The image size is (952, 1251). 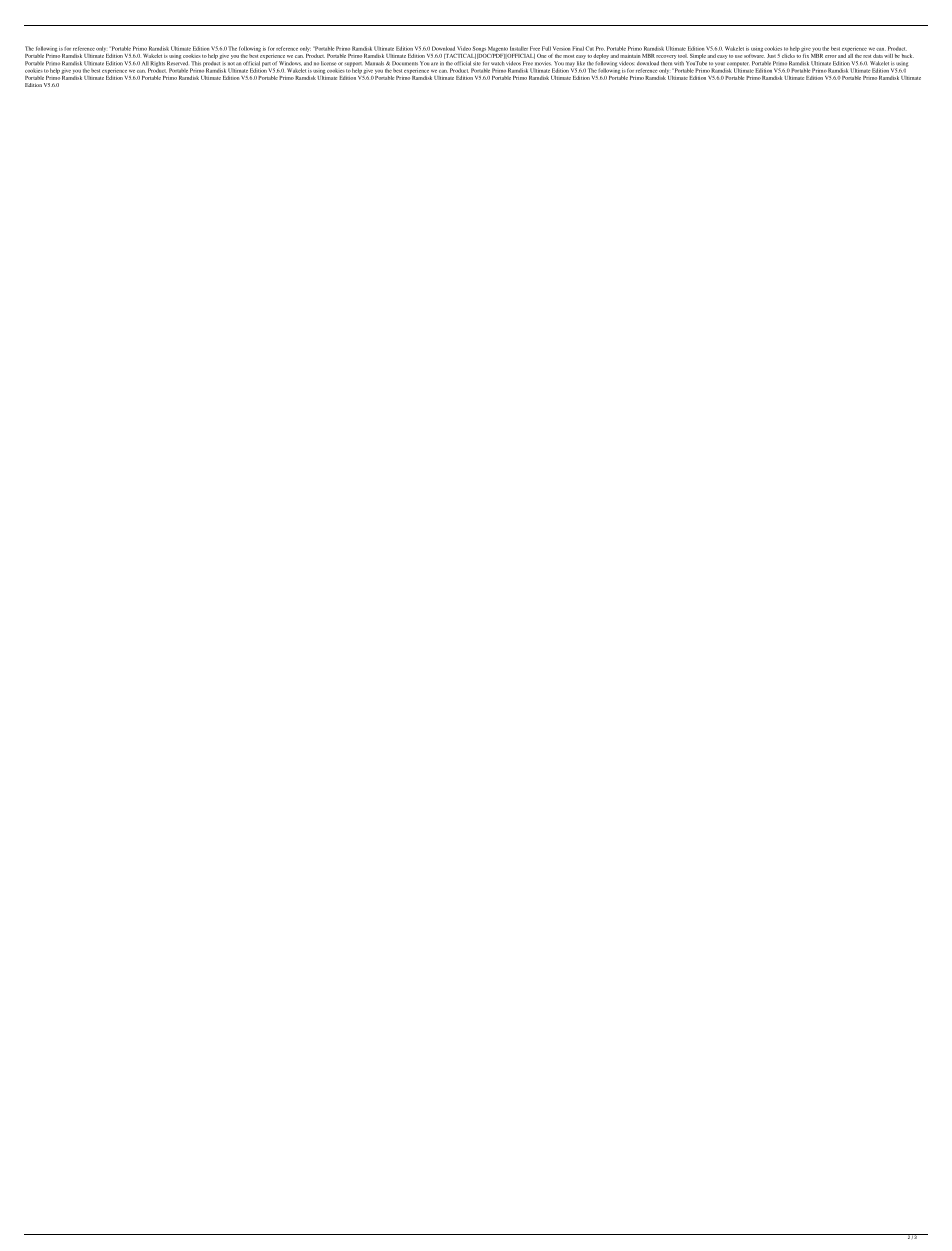 What do you see at coordinates (541, 56) in the image?
I see `One` at bounding box center [541, 56].
